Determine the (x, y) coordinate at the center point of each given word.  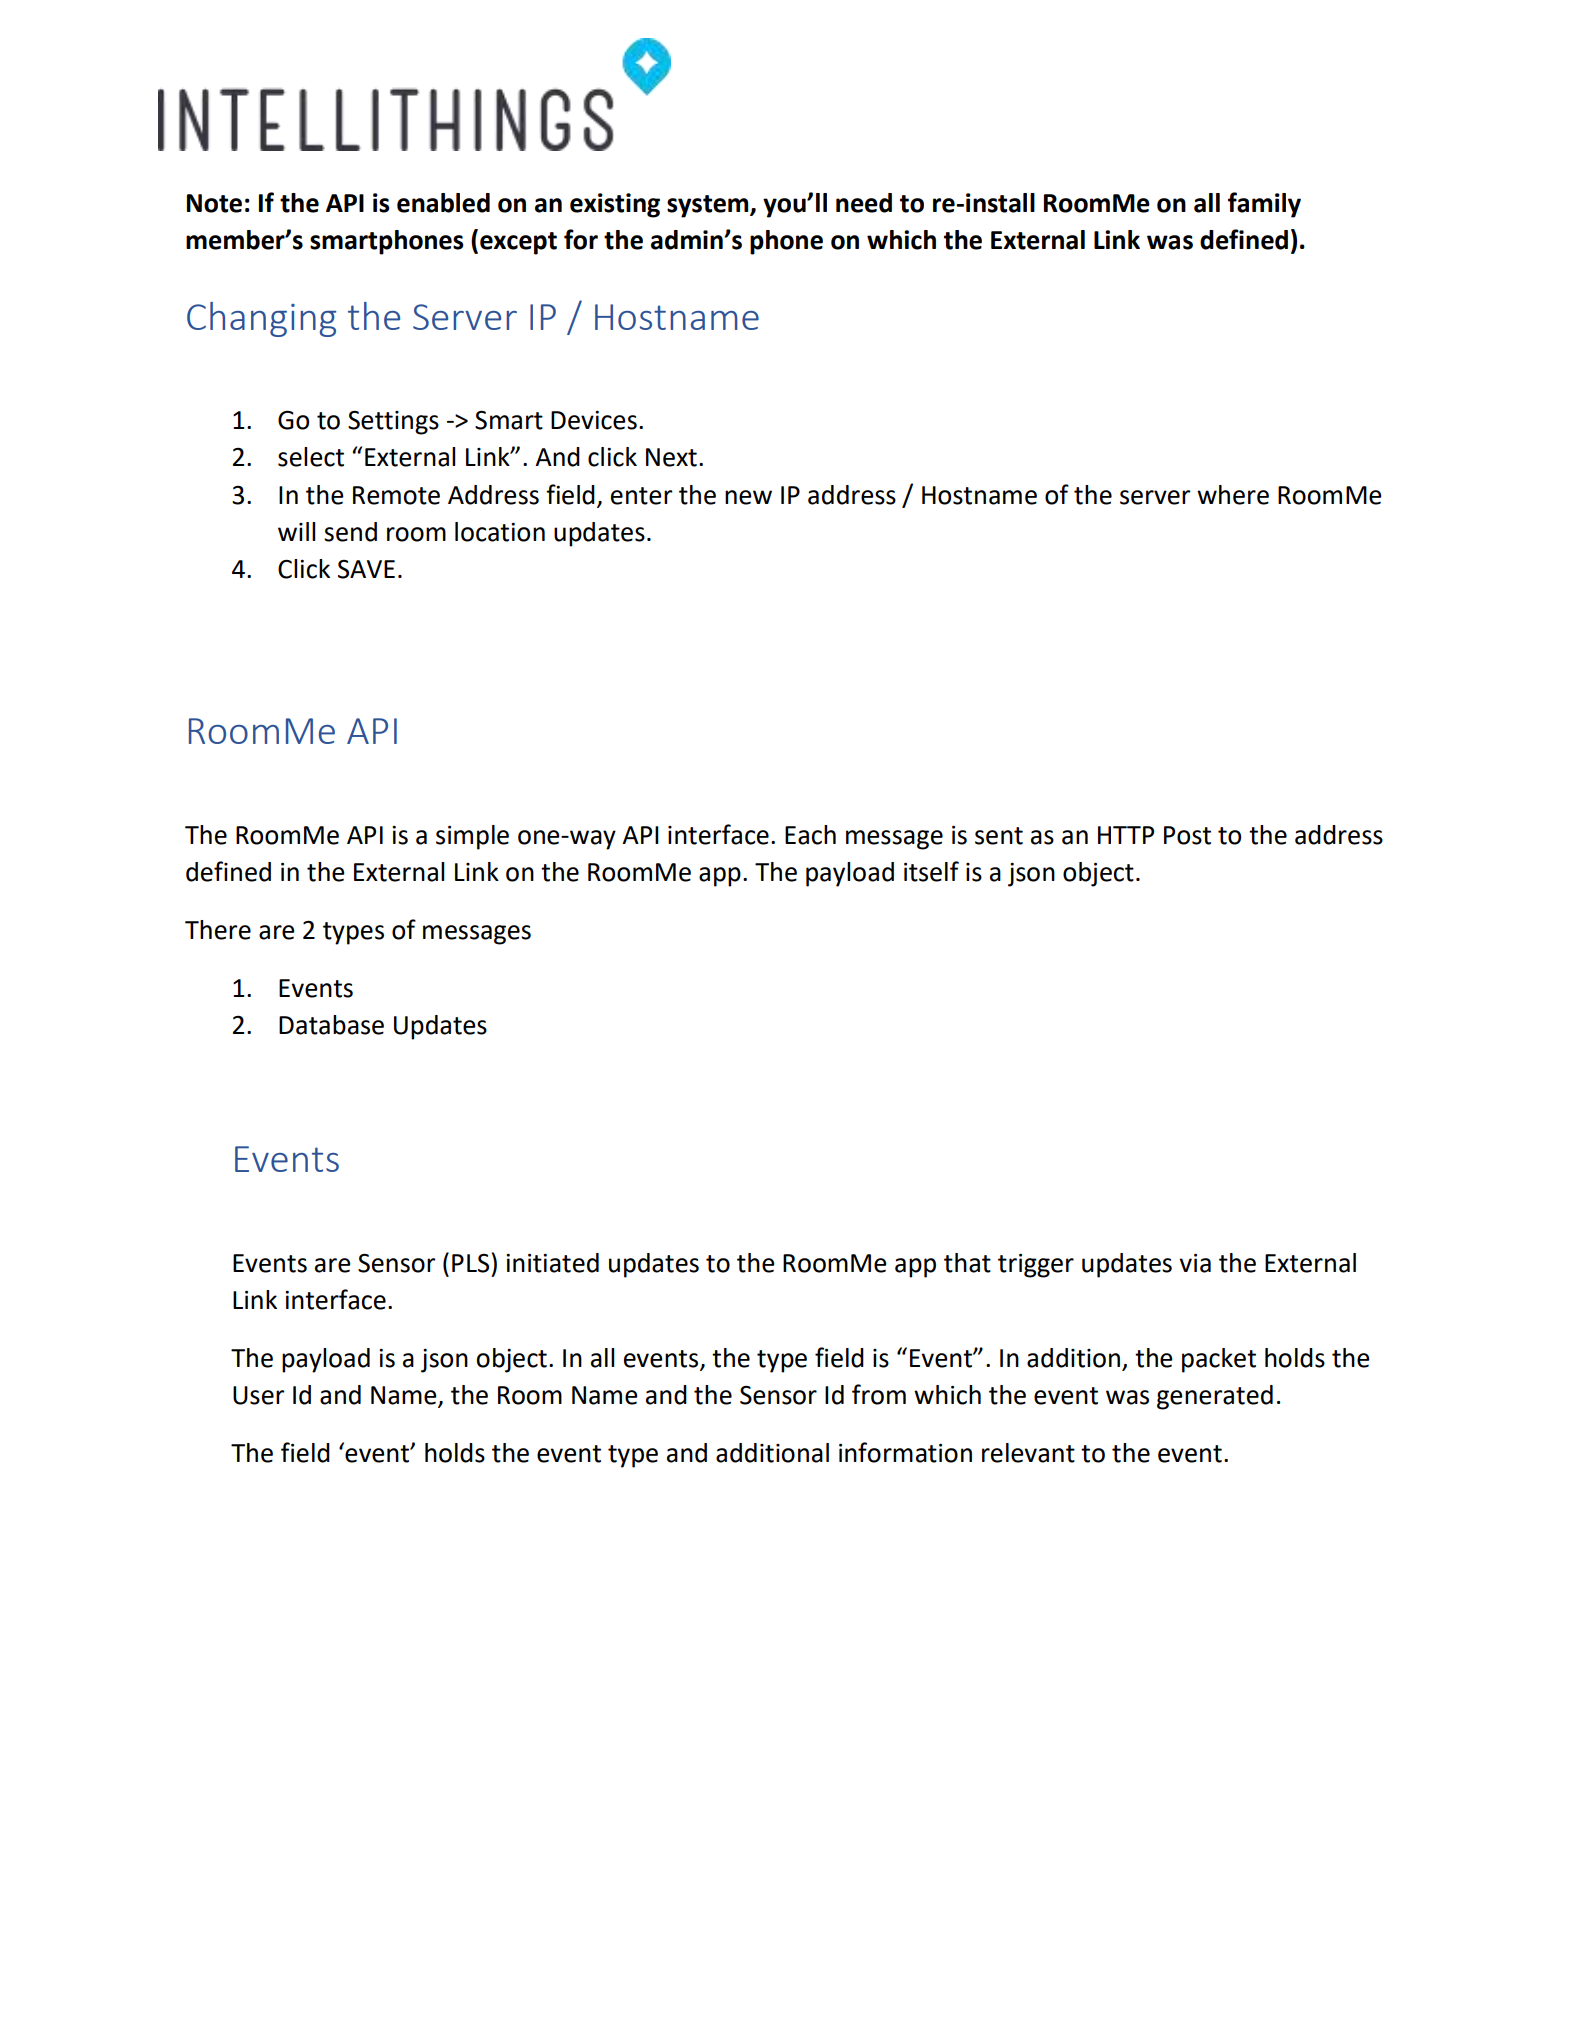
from (879, 1394)
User (258, 1395)
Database (331, 1025)
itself (931, 871)
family (1264, 205)
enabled (443, 203)
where (1233, 495)
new (748, 497)
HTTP (1126, 835)
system (709, 206)
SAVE (366, 569)
